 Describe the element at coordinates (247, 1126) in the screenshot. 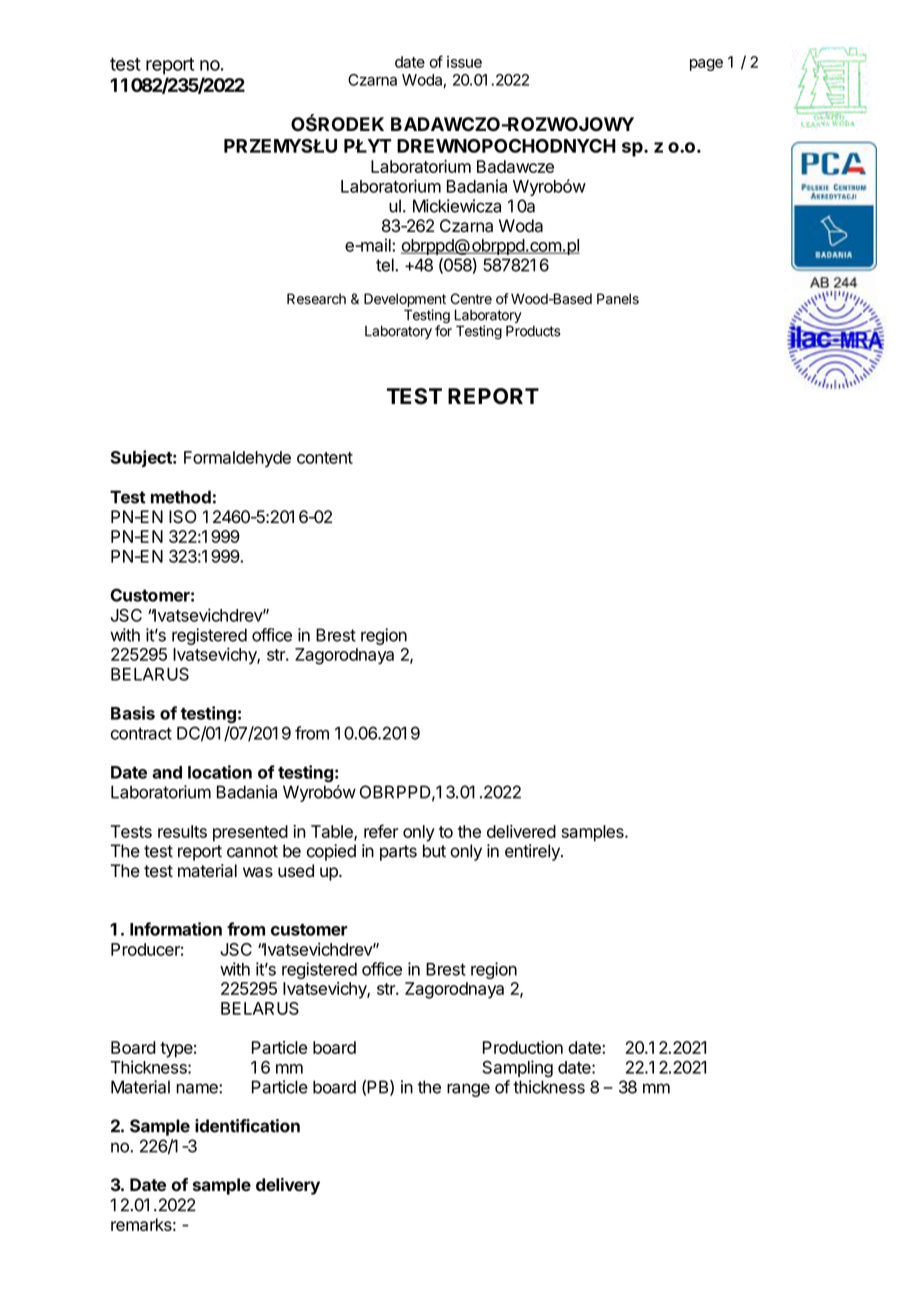

I see `identification` at that location.
